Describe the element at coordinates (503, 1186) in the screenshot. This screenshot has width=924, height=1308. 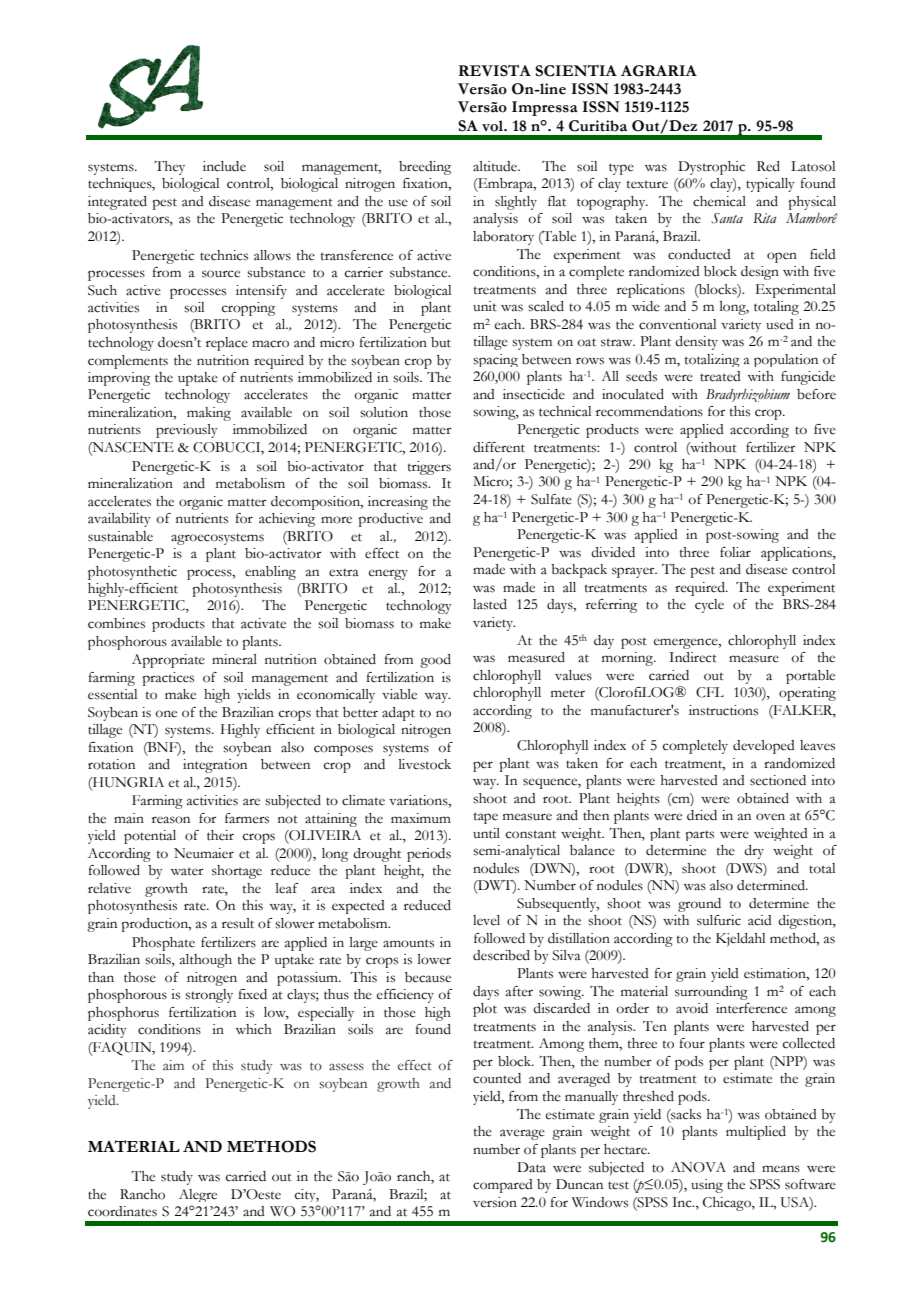
I see `compared` at that location.
